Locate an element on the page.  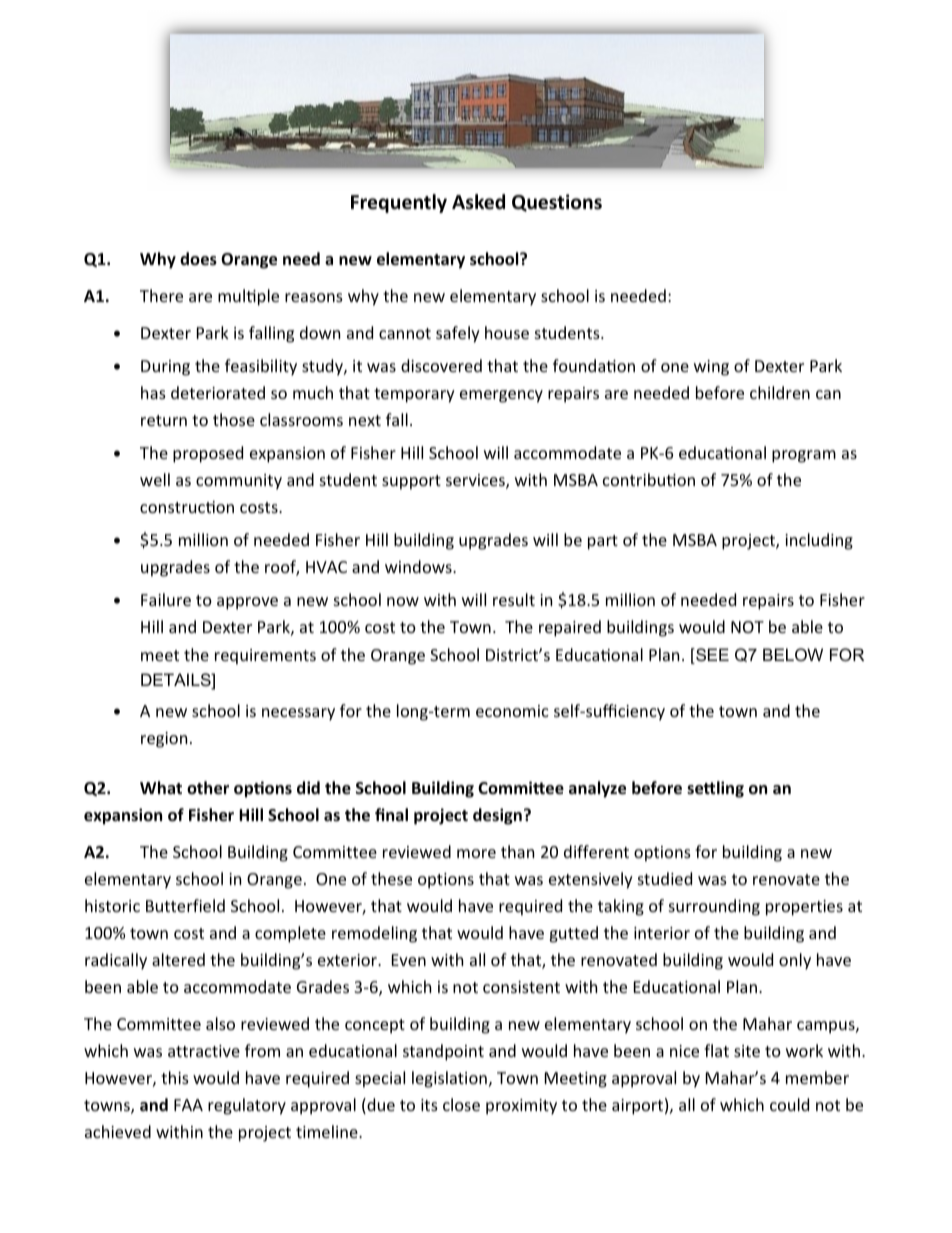
Questions is located at coordinates (557, 203).
